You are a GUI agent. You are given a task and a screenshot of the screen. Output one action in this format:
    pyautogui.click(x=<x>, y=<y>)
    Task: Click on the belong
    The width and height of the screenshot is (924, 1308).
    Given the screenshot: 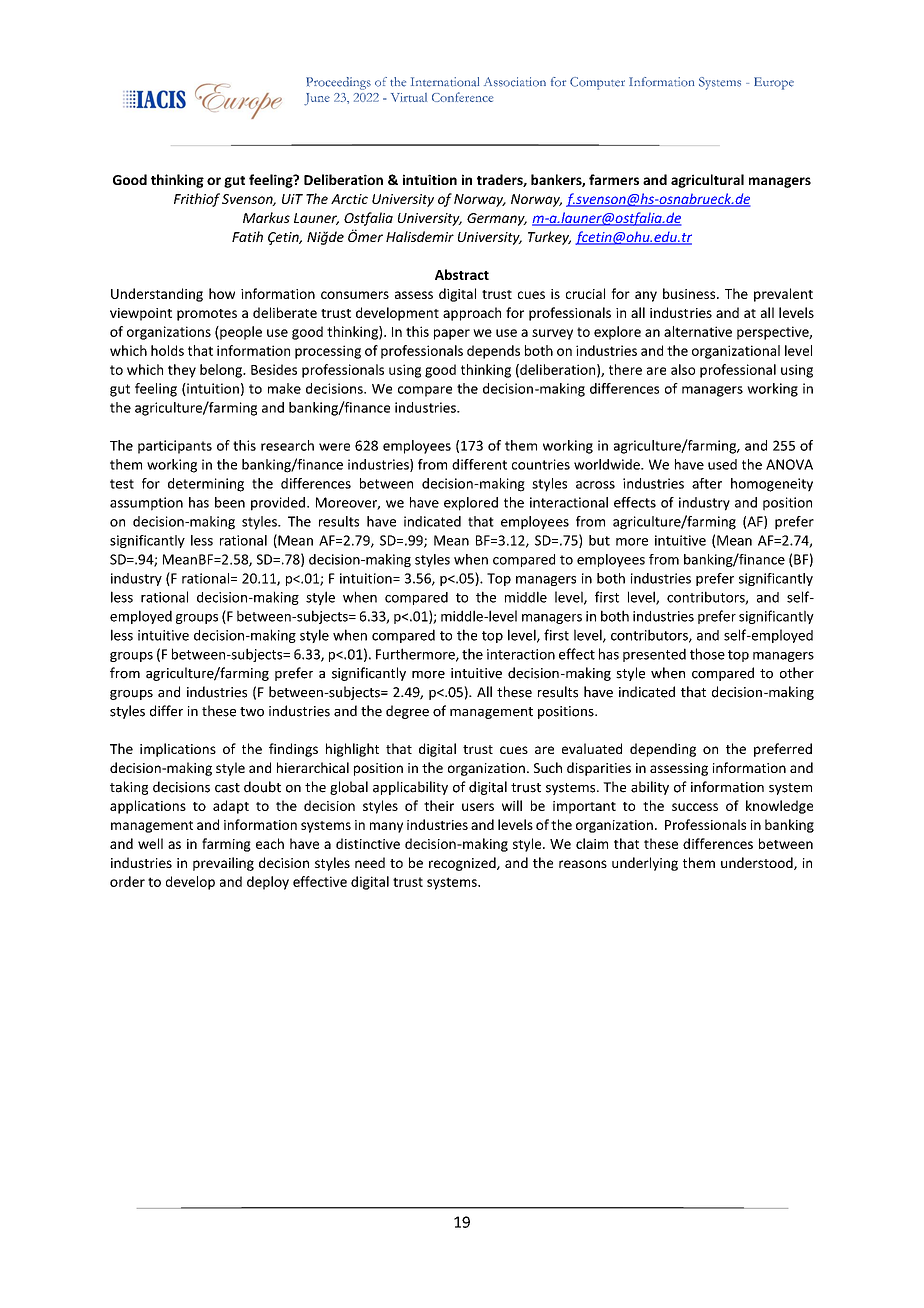 What is the action you would take?
    pyautogui.click(x=222, y=371)
